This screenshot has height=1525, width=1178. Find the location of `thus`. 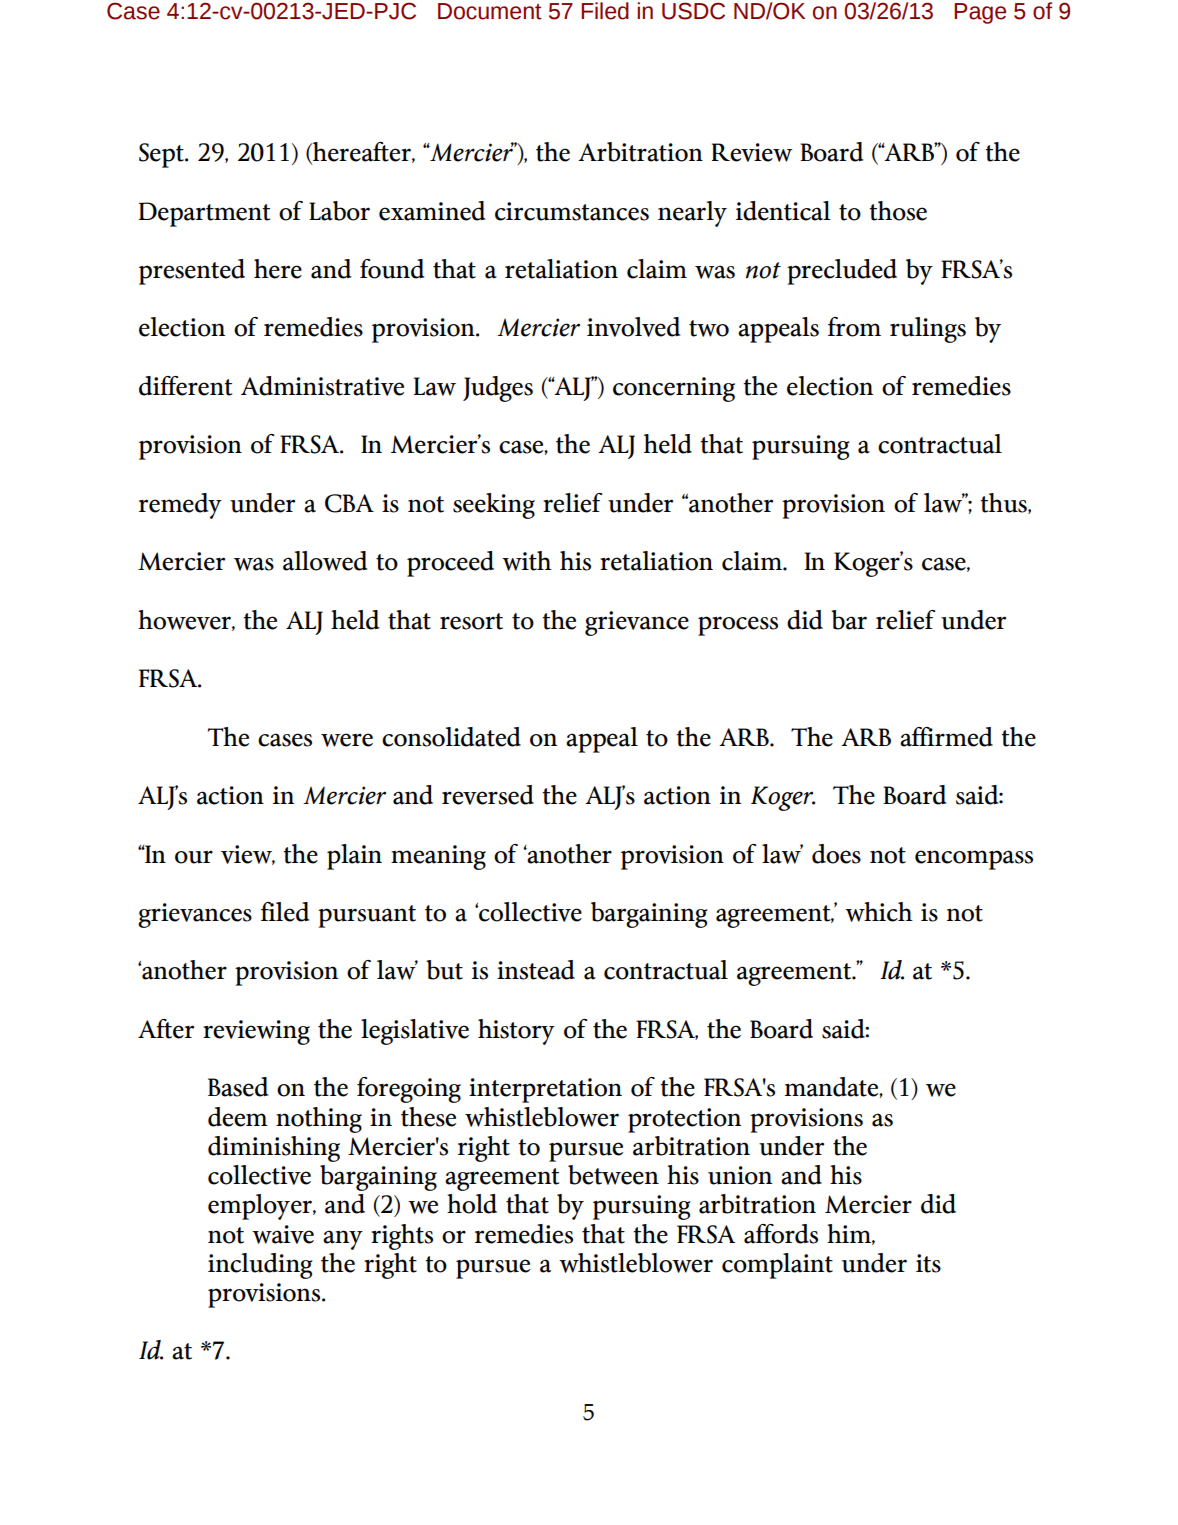

thus is located at coordinates (1004, 503).
